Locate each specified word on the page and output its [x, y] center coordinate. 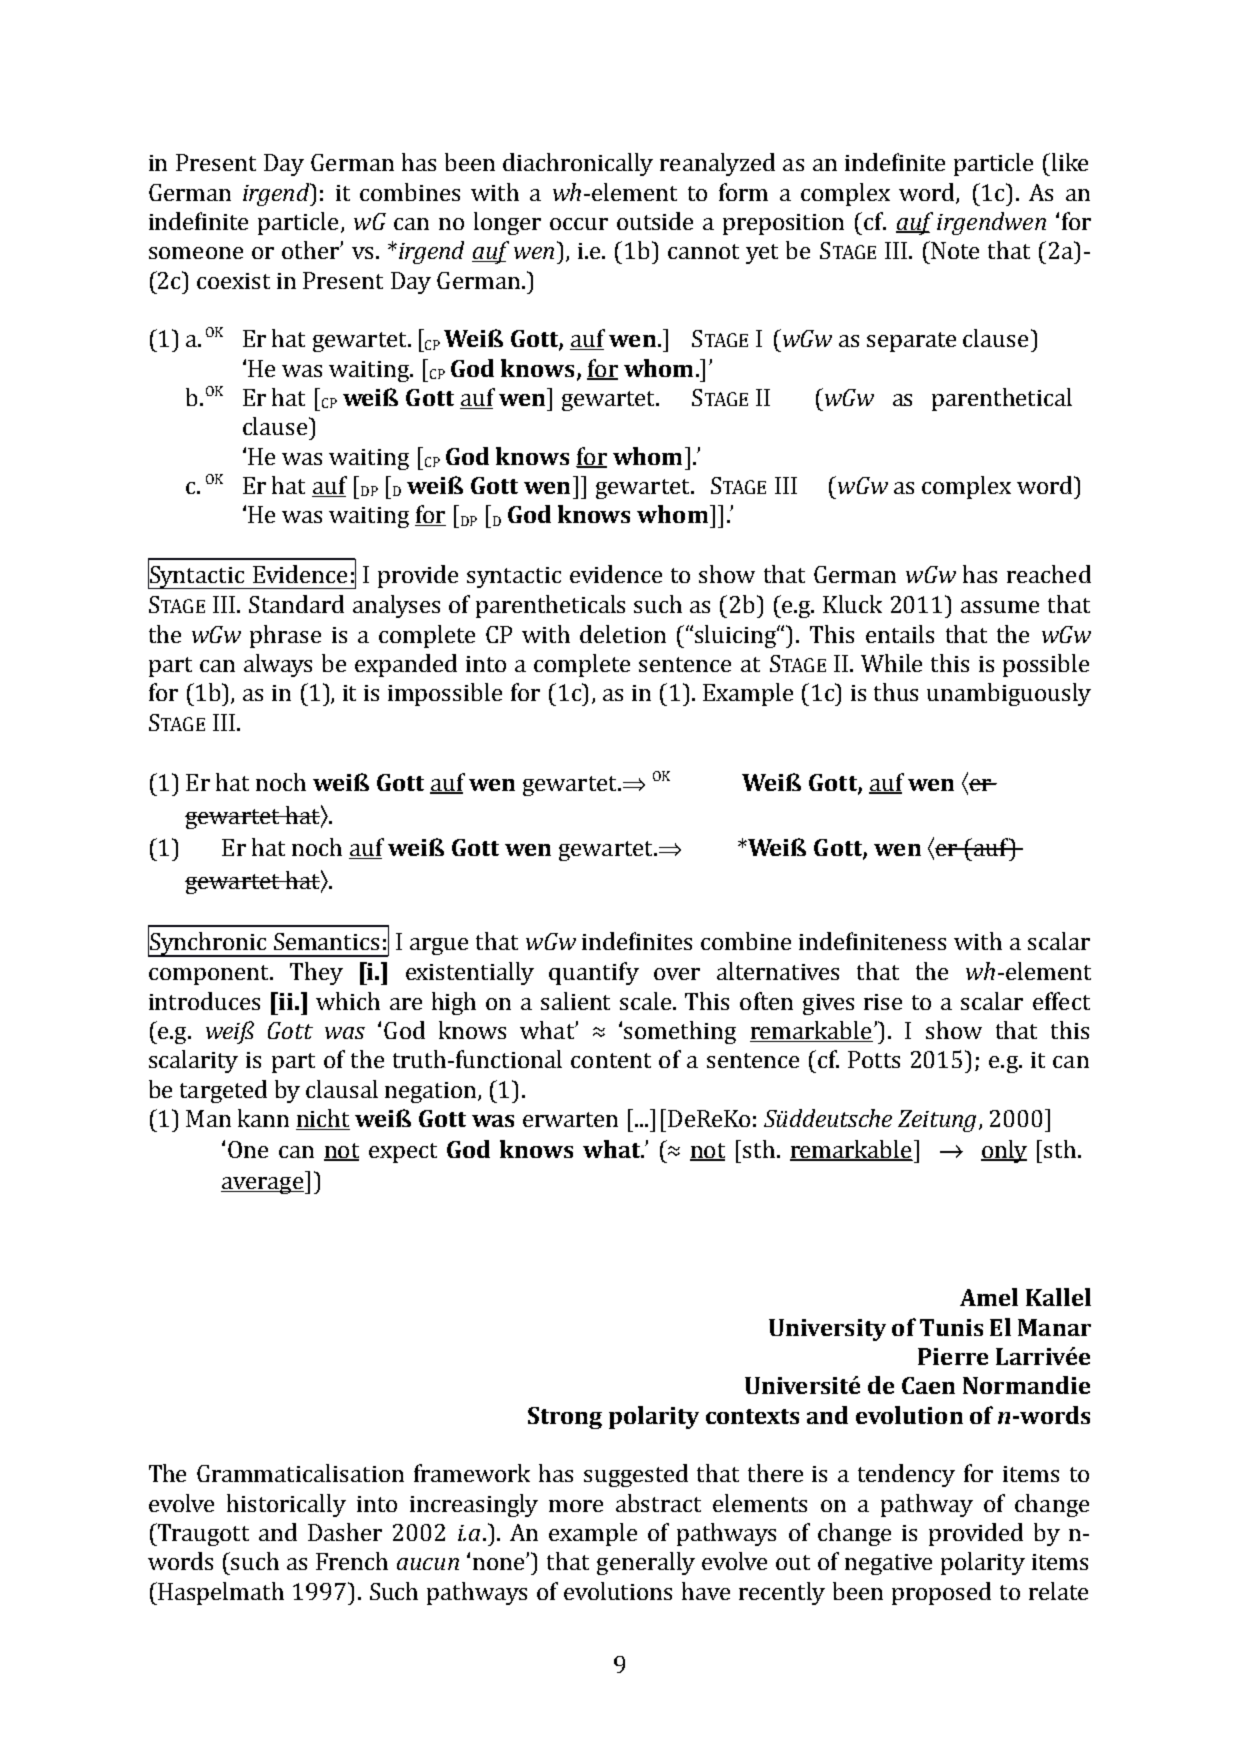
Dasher [345, 1532]
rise [883, 1002]
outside [655, 221]
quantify [594, 973]
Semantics [326, 941]
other [311, 250]
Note [954, 250]
